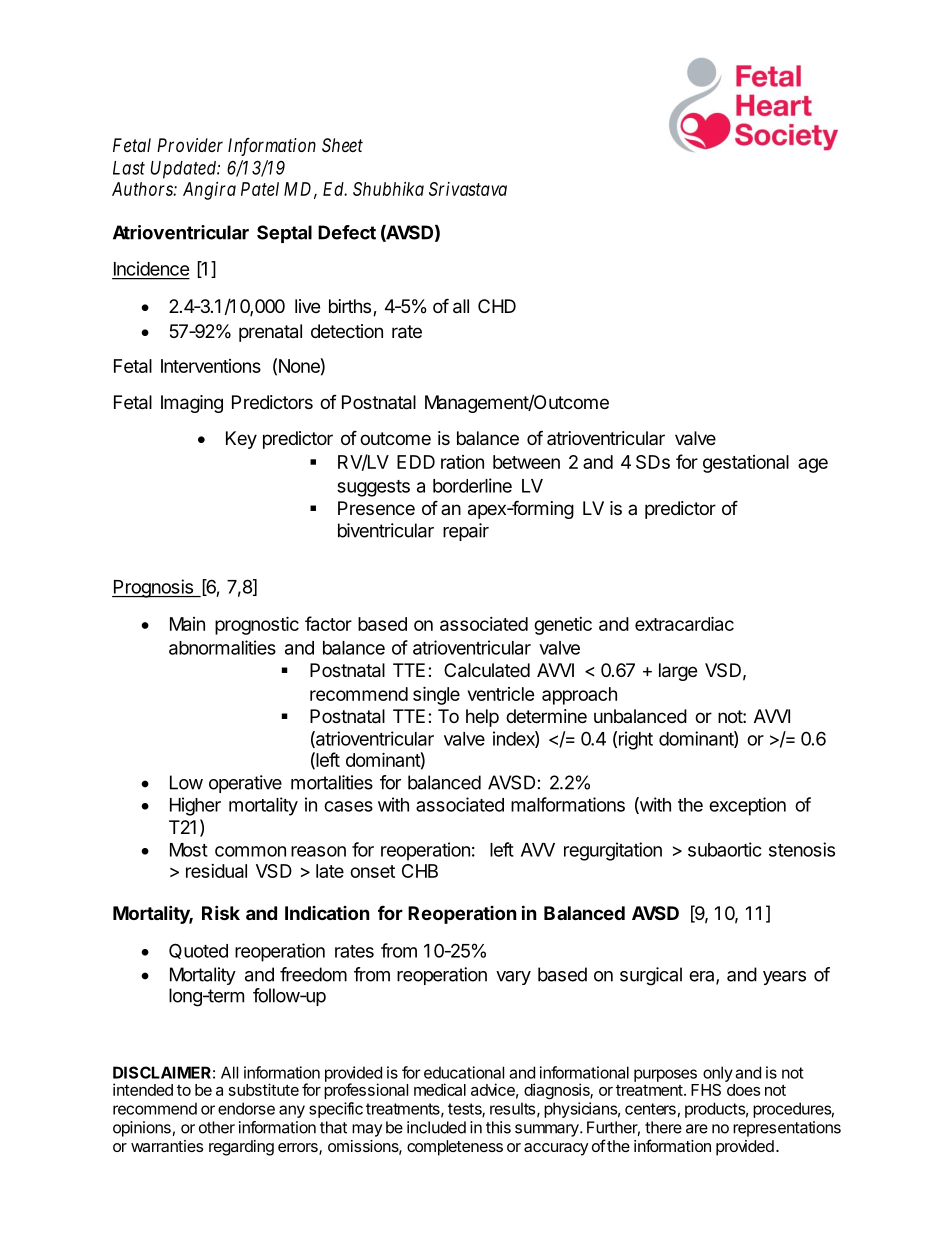 This image has width=952, height=1233. I want to click on other, so click(217, 1127).
